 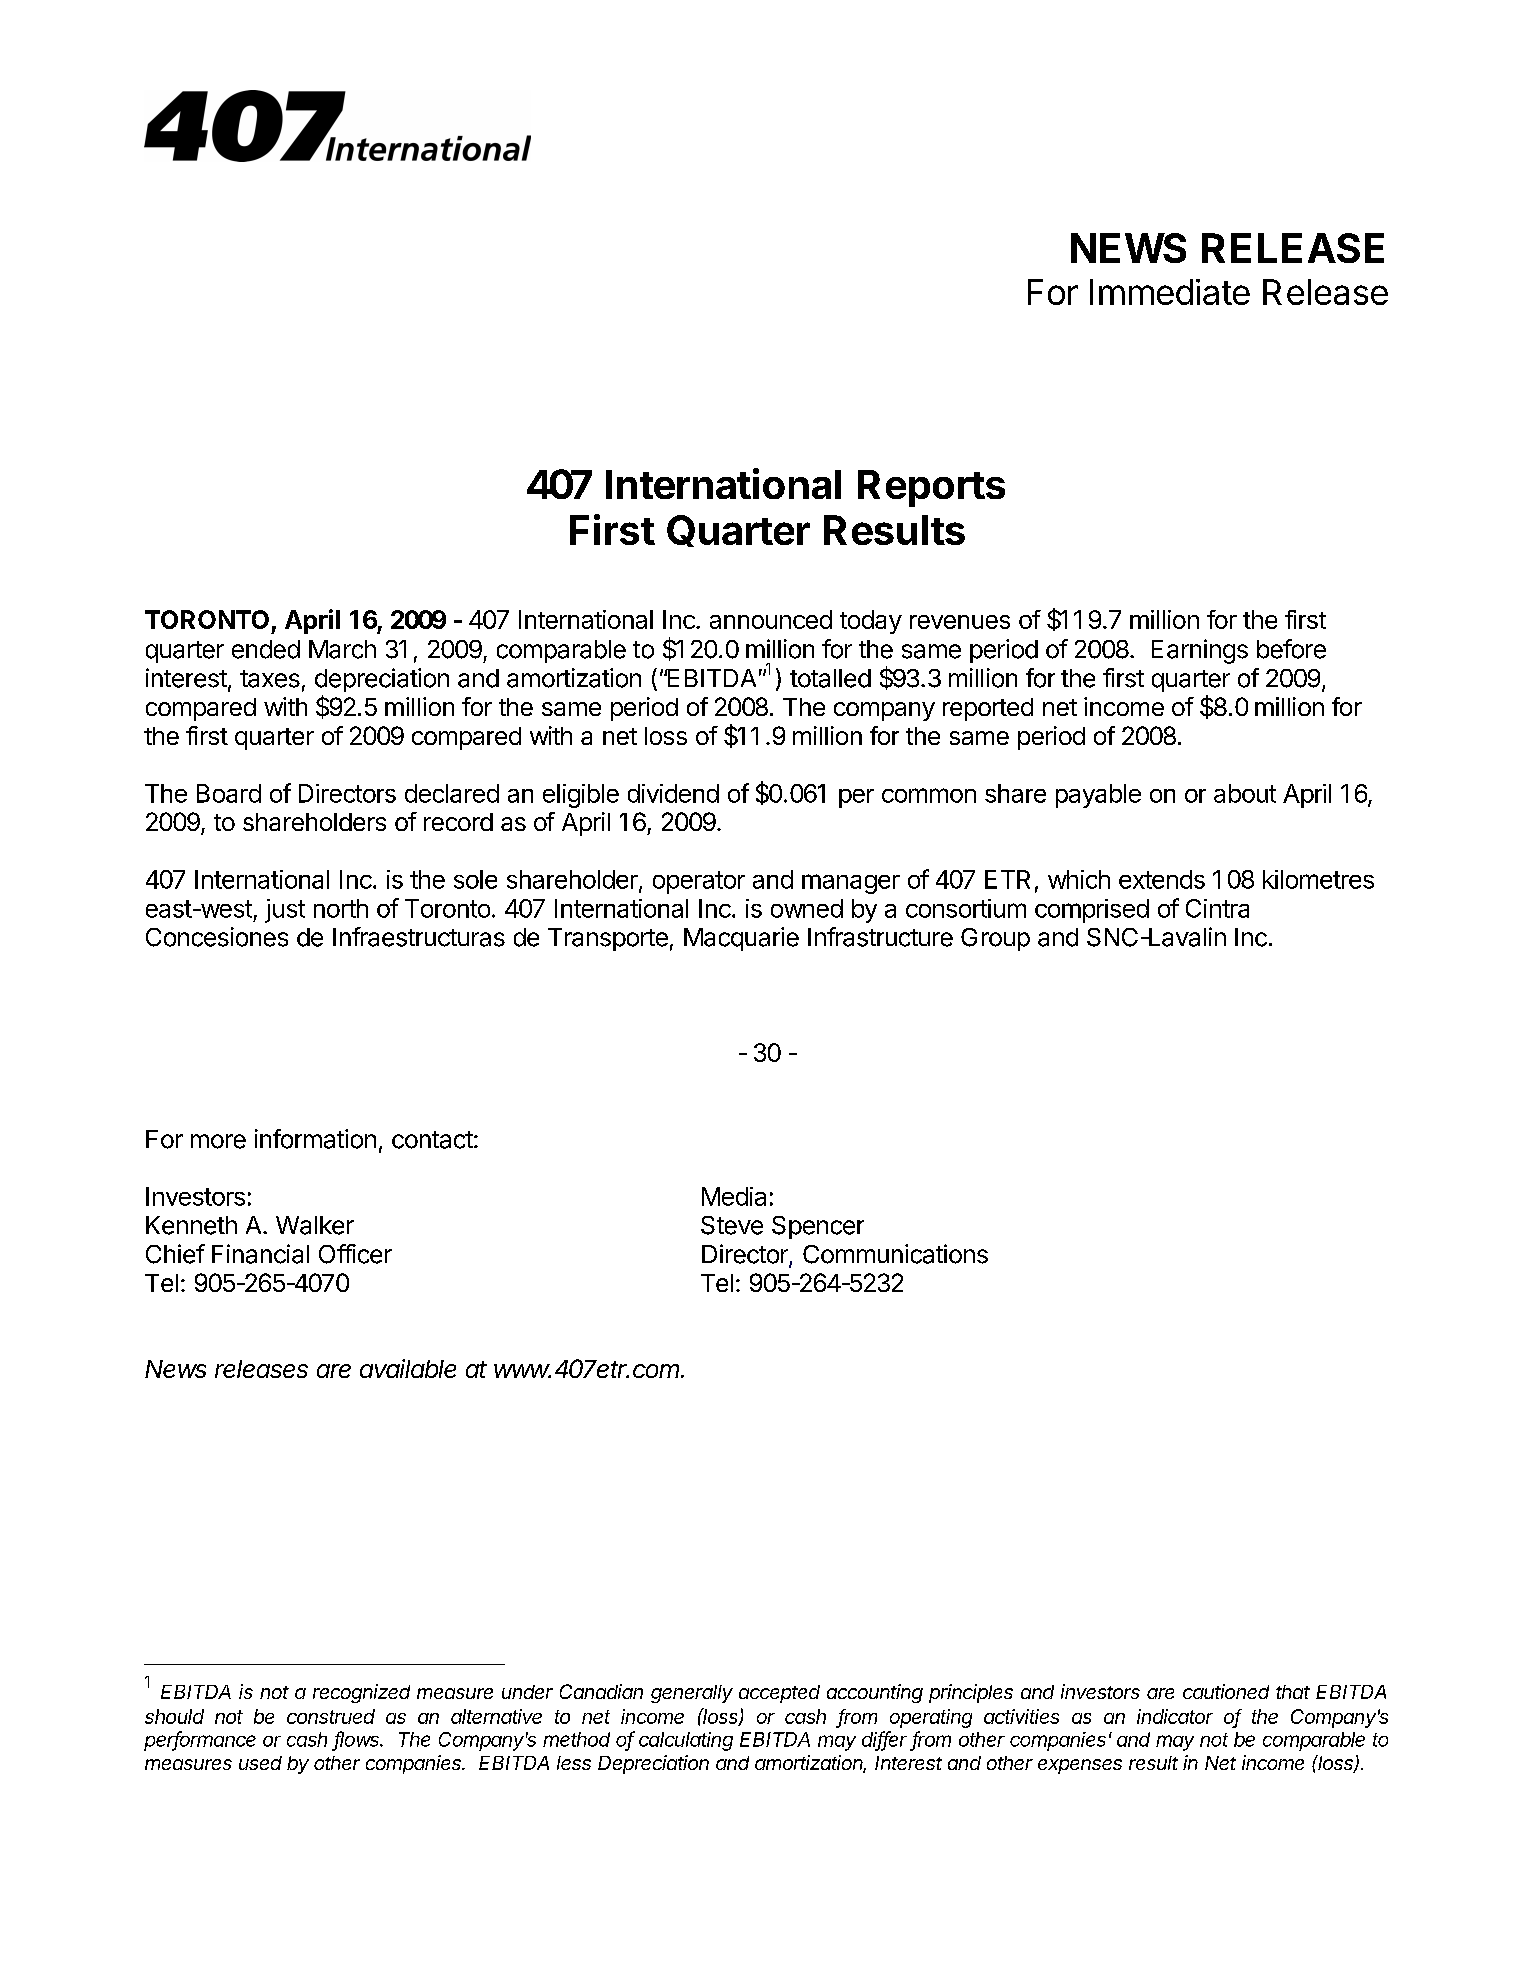 What do you see at coordinates (1226, 1691) in the screenshot?
I see `cautioned` at bounding box center [1226, 1691].
